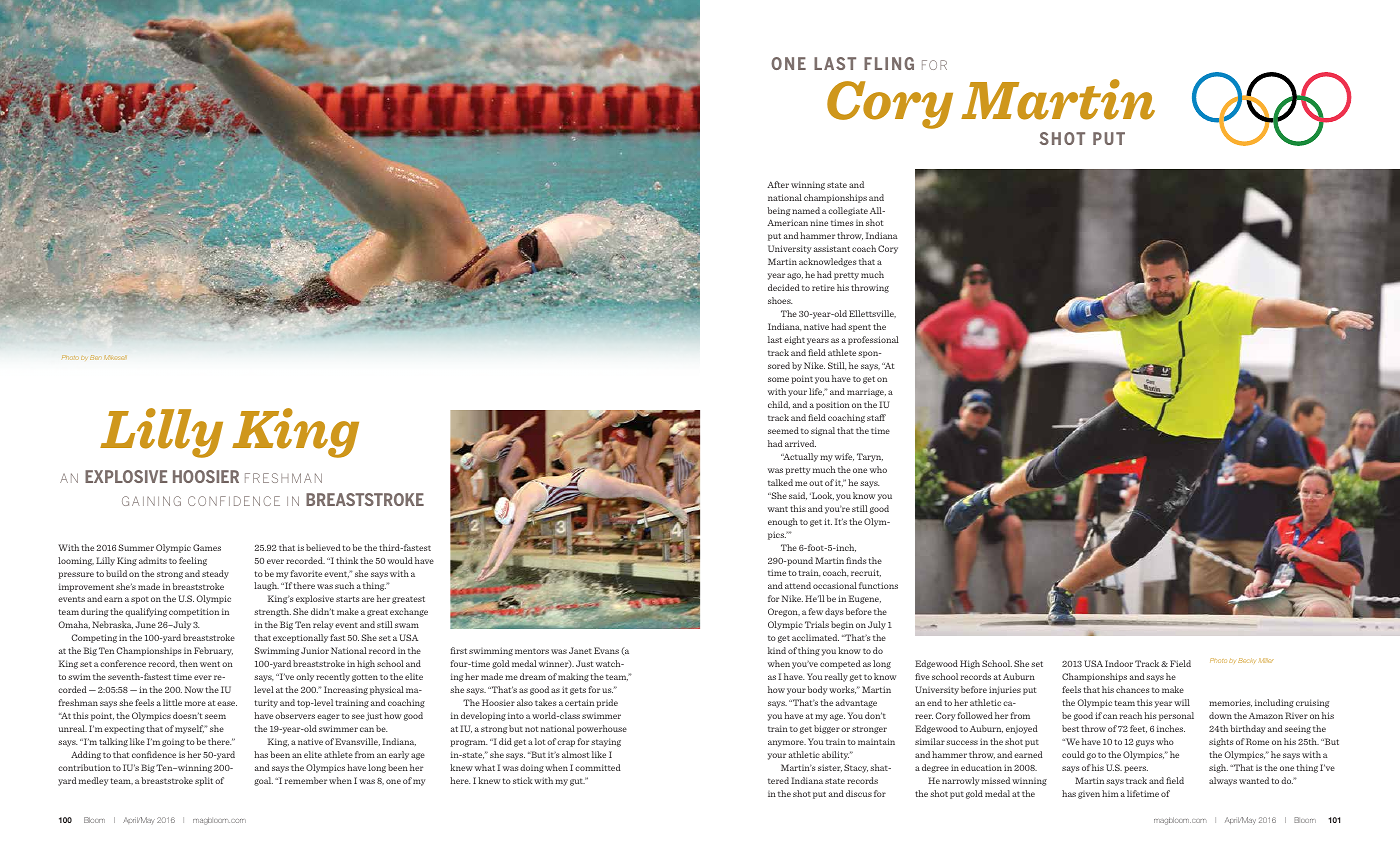  I want to click on being, so click(778, 211).
